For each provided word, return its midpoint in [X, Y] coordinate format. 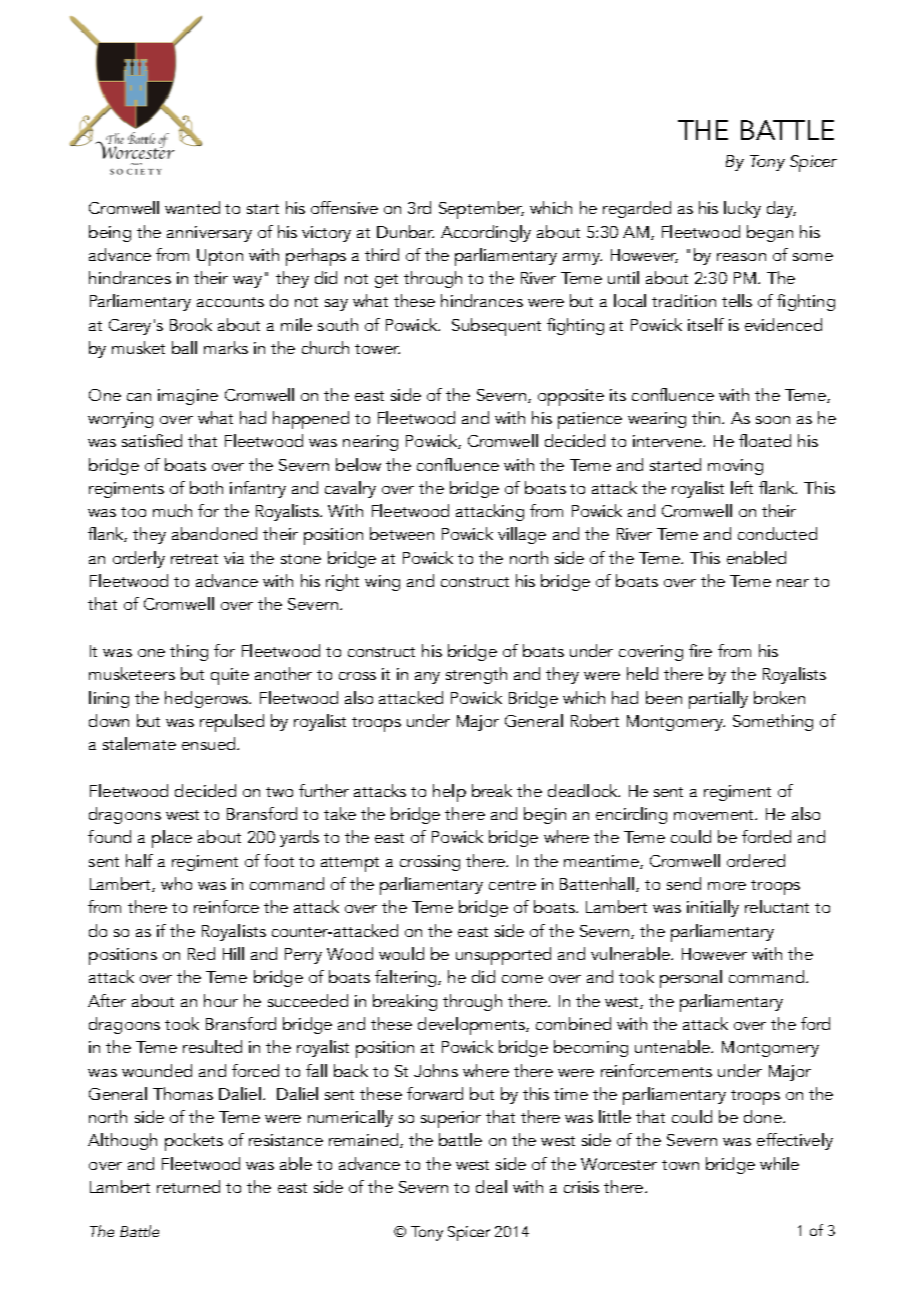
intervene [668, 441]
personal [691, 979]
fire [700, 650]
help [449, 793]
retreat [194, 559]
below [358, 464]
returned [188, 1186]
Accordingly [486, 233]
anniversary [209, 234]
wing [382, 583]
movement [715, 815]
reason [741, 257]
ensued [210, 743]
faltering [407, 978]
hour [221, 1000]
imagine [188, 397]
